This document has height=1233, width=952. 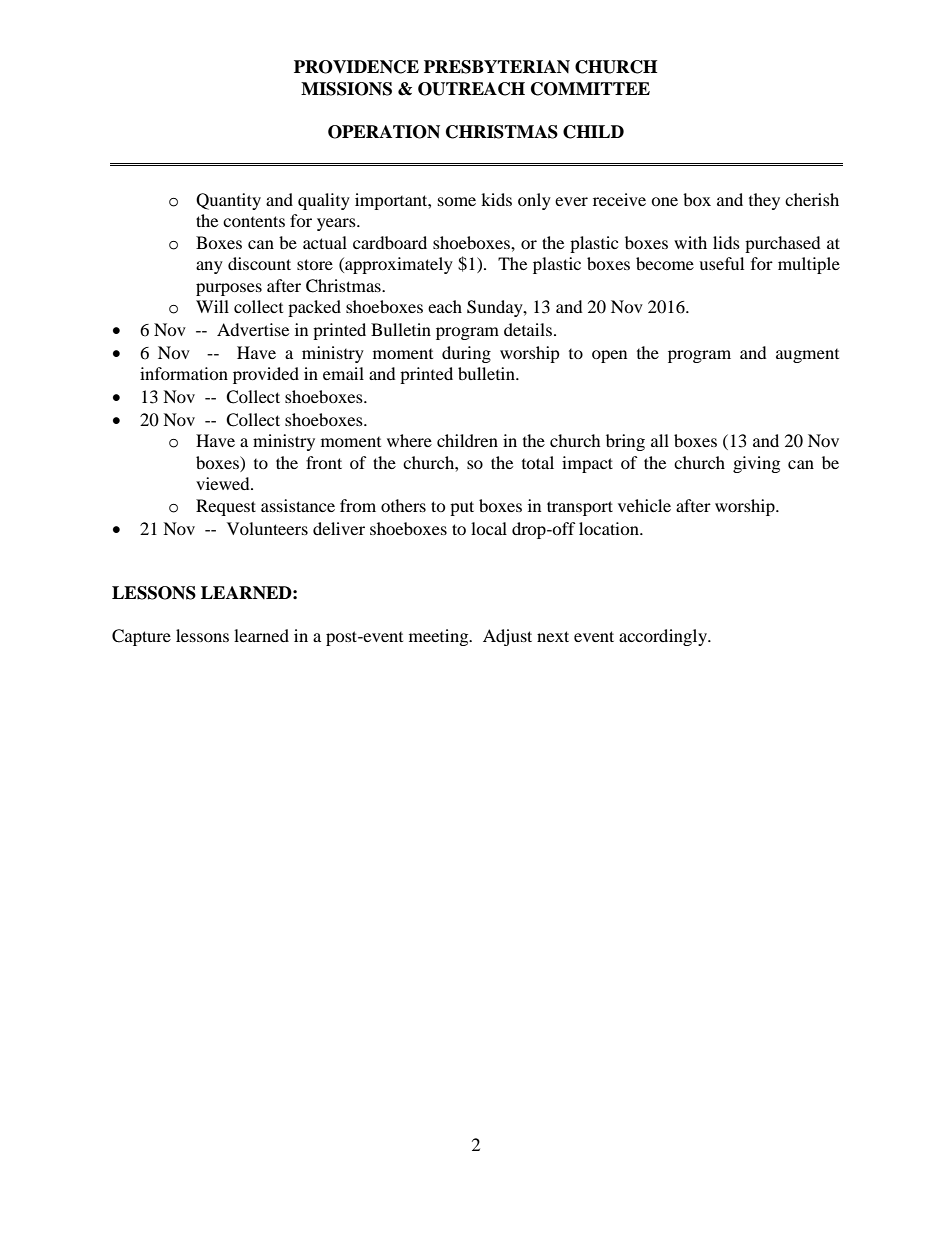 What do you see at coordinates (507, 637) in the document?
I see `Adjust` at bounding box center [507, 637].
